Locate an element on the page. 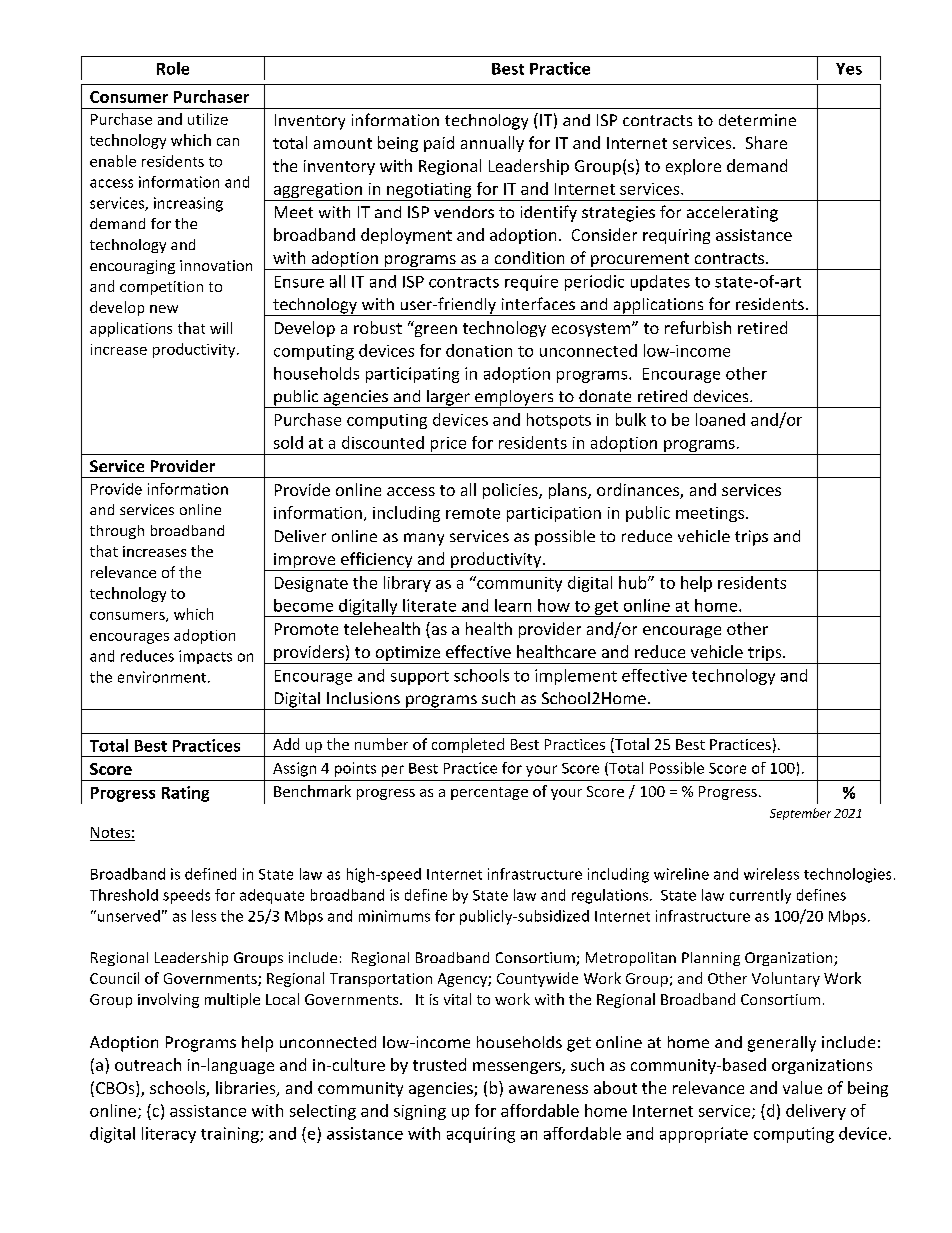  hub is located at coordinates (634, 582).
